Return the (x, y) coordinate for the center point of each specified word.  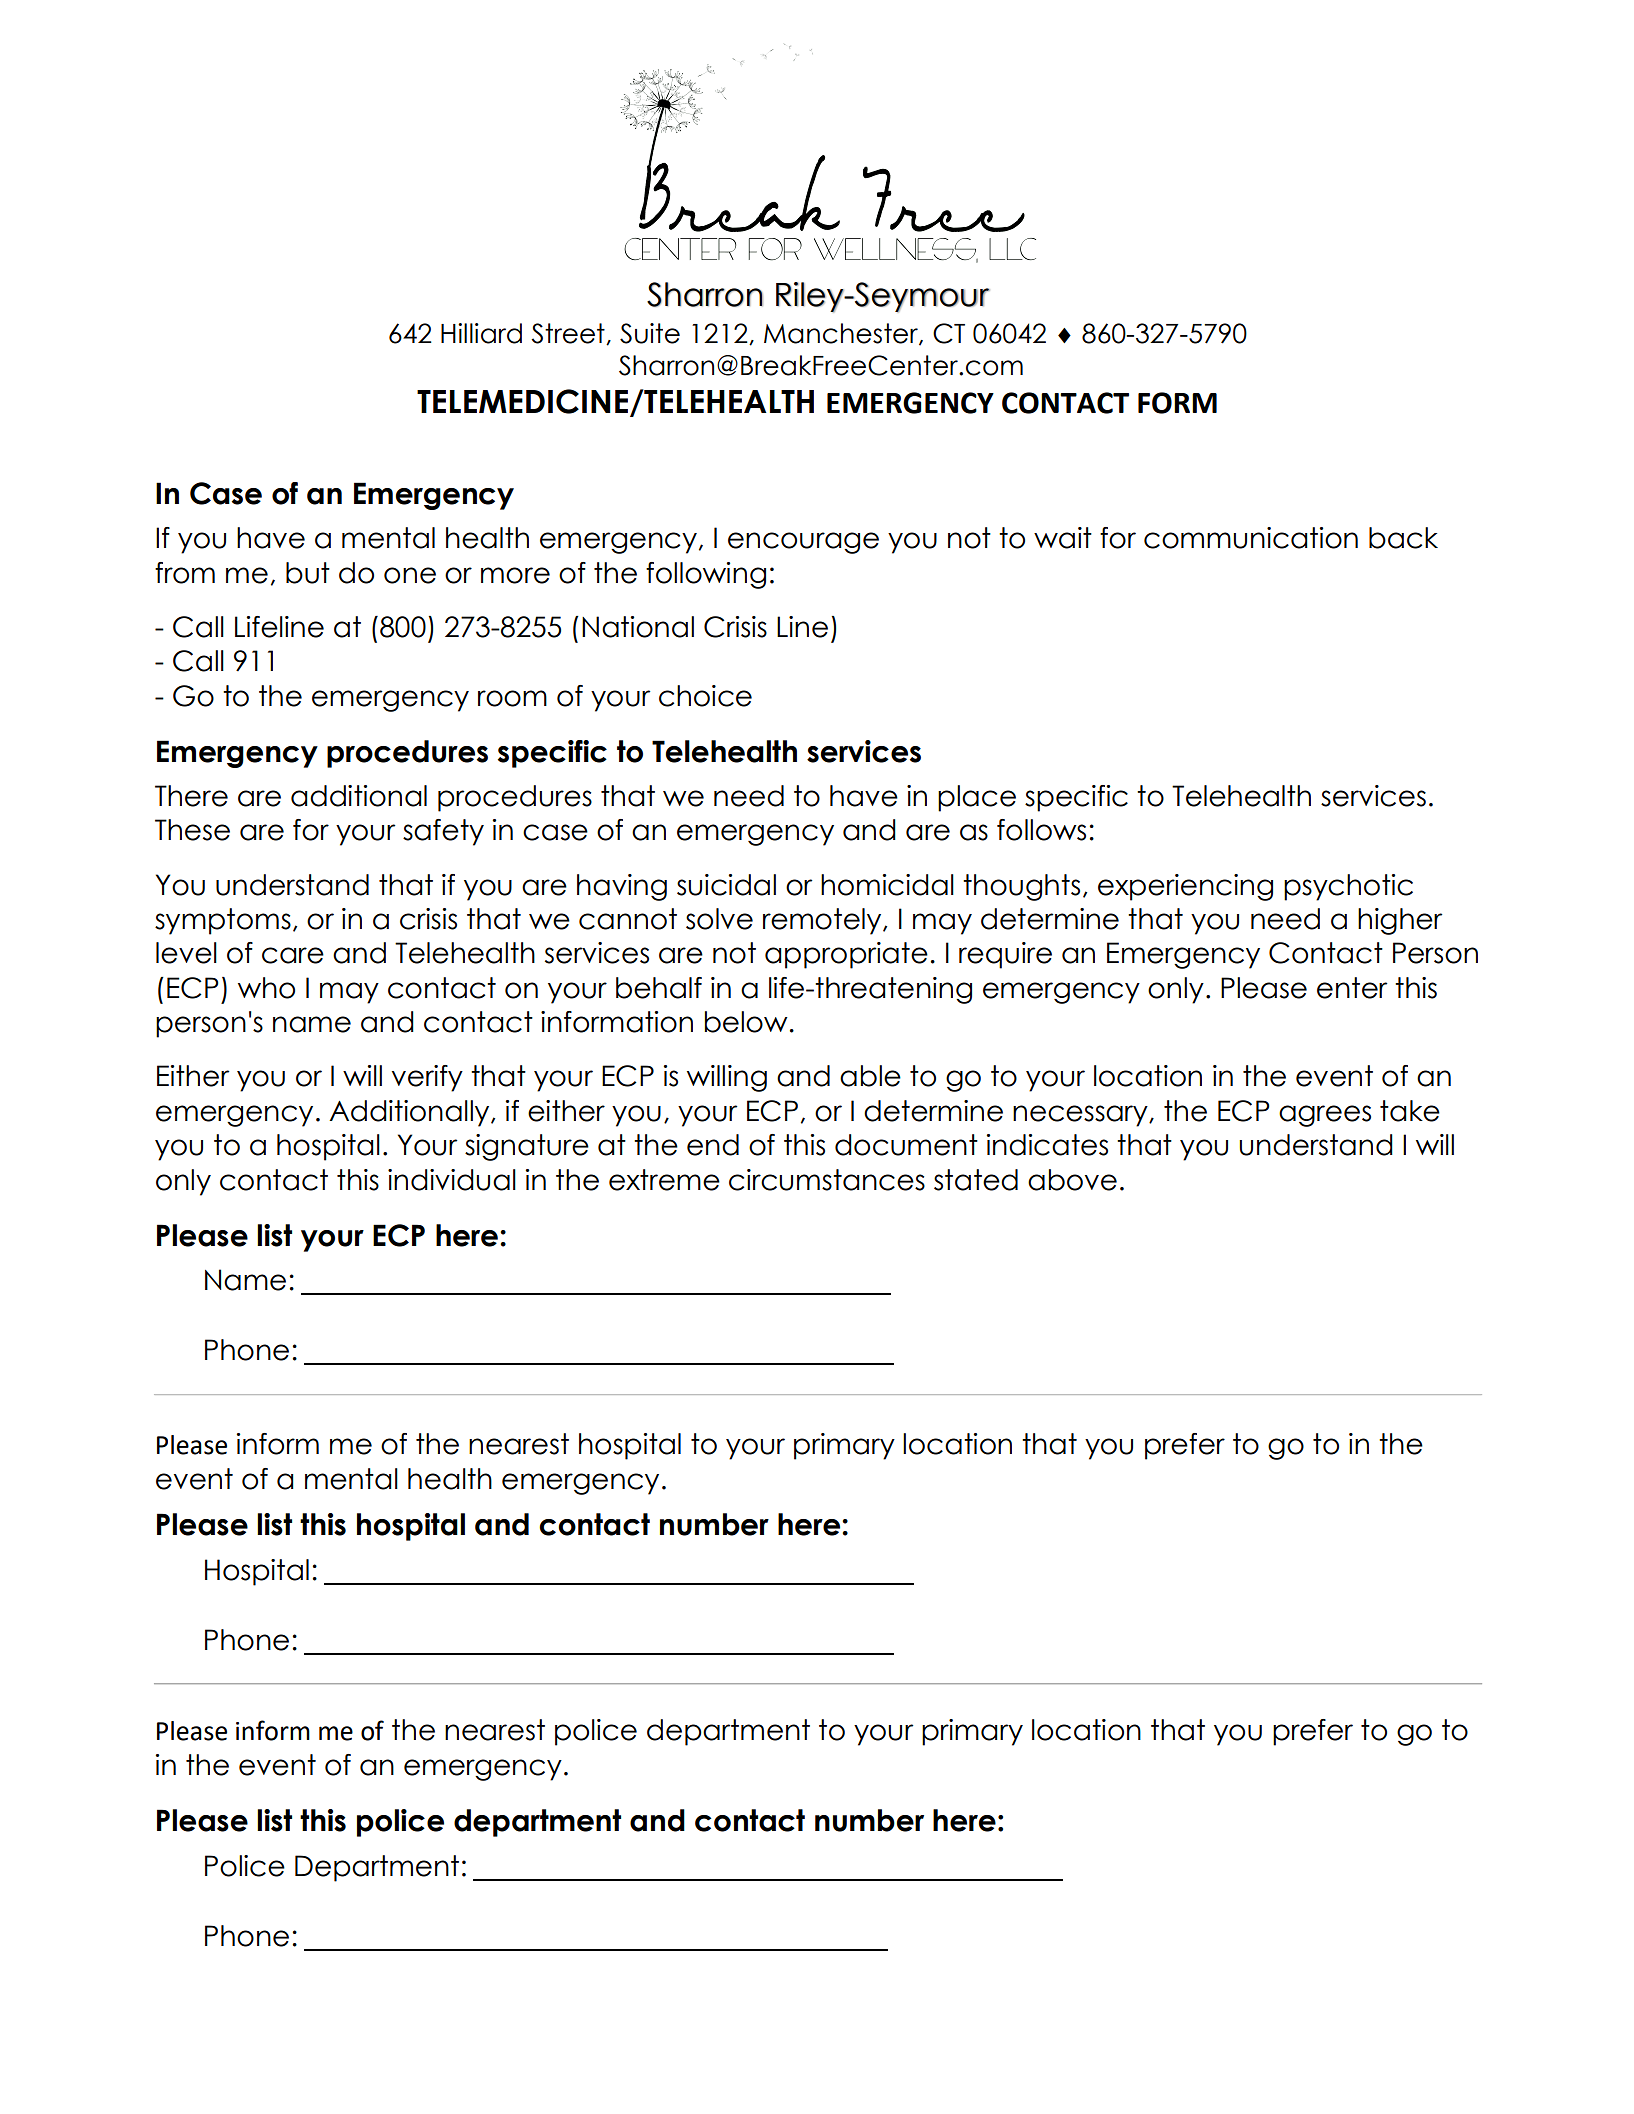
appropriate (846, 955)
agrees (1325, 1116)
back (1403, 538)
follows (1041, 830)
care (293, 955)
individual (452, 1180)
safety (443, 832)
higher (1400, 921)
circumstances (827, 1180)
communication (1251, 538)
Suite (650, 333)
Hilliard (481, 333)
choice (705, 696)
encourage (803, 543)
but (308, 573)
